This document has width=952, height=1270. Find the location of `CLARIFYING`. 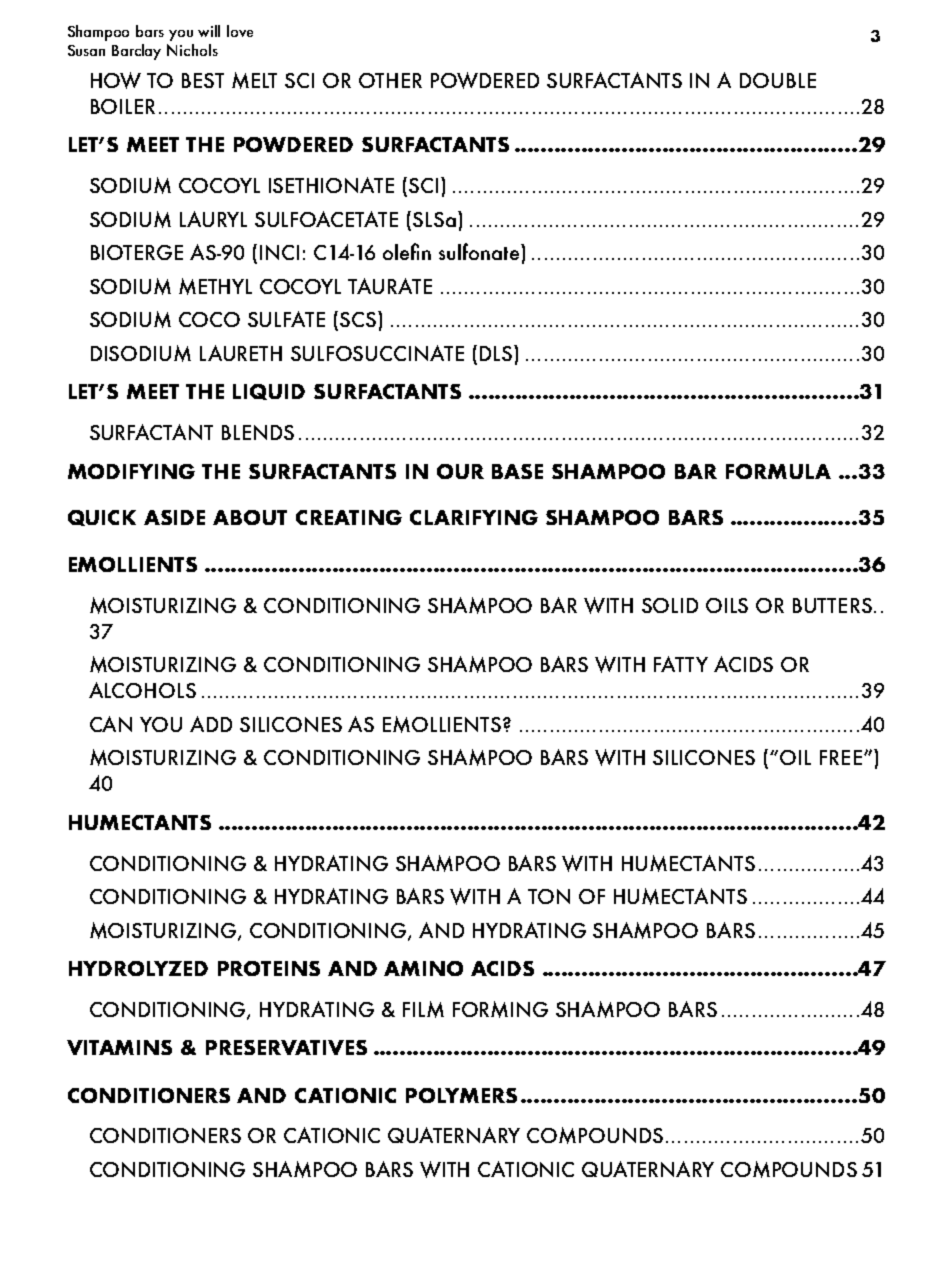

CLARIFYING is located at coordinates (474, 517).
